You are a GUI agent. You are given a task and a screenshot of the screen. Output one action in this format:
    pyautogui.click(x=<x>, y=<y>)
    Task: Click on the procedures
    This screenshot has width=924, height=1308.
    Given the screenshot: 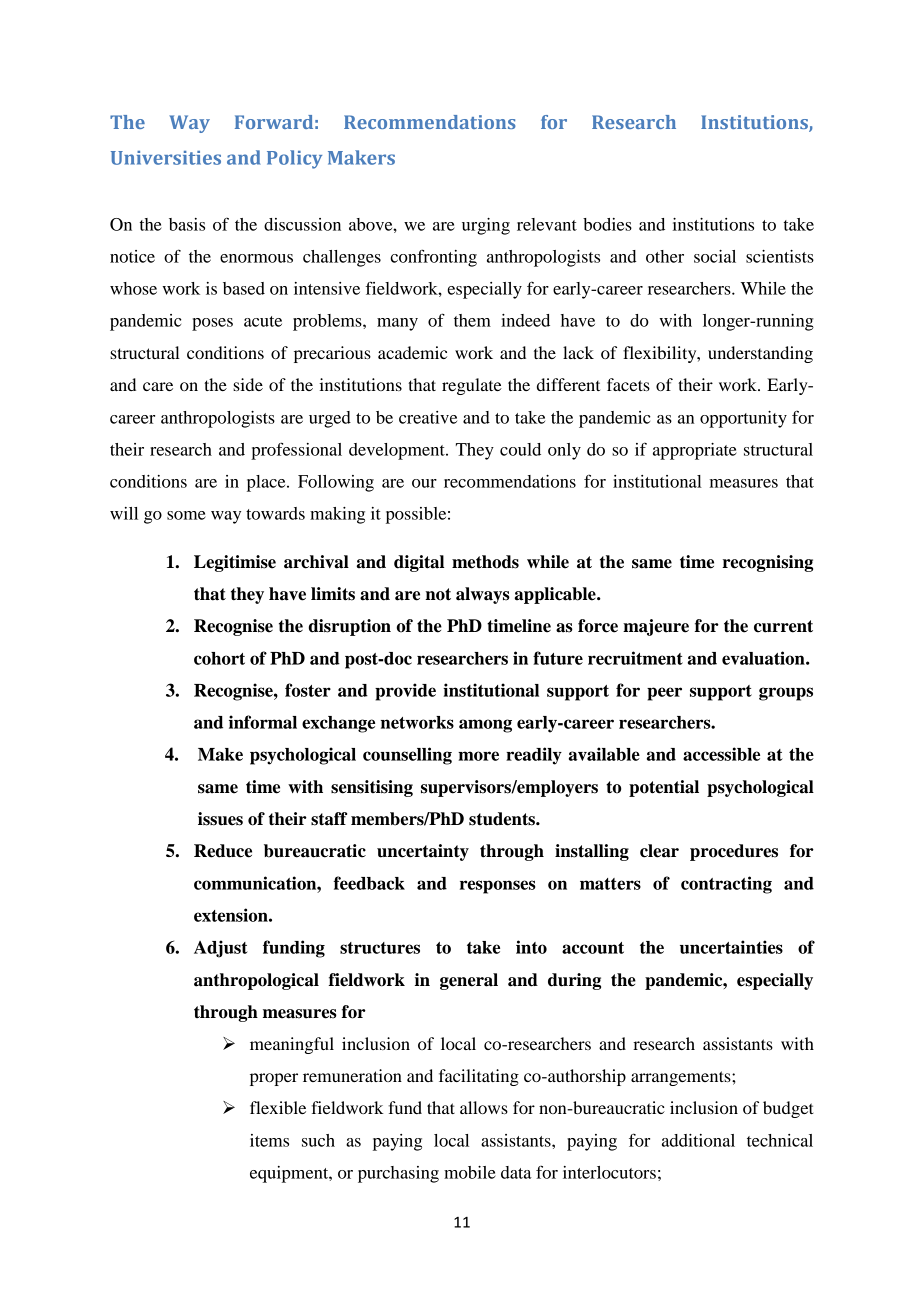 What is the action you would take?
    pyautogui.click(x=734, y=852)
